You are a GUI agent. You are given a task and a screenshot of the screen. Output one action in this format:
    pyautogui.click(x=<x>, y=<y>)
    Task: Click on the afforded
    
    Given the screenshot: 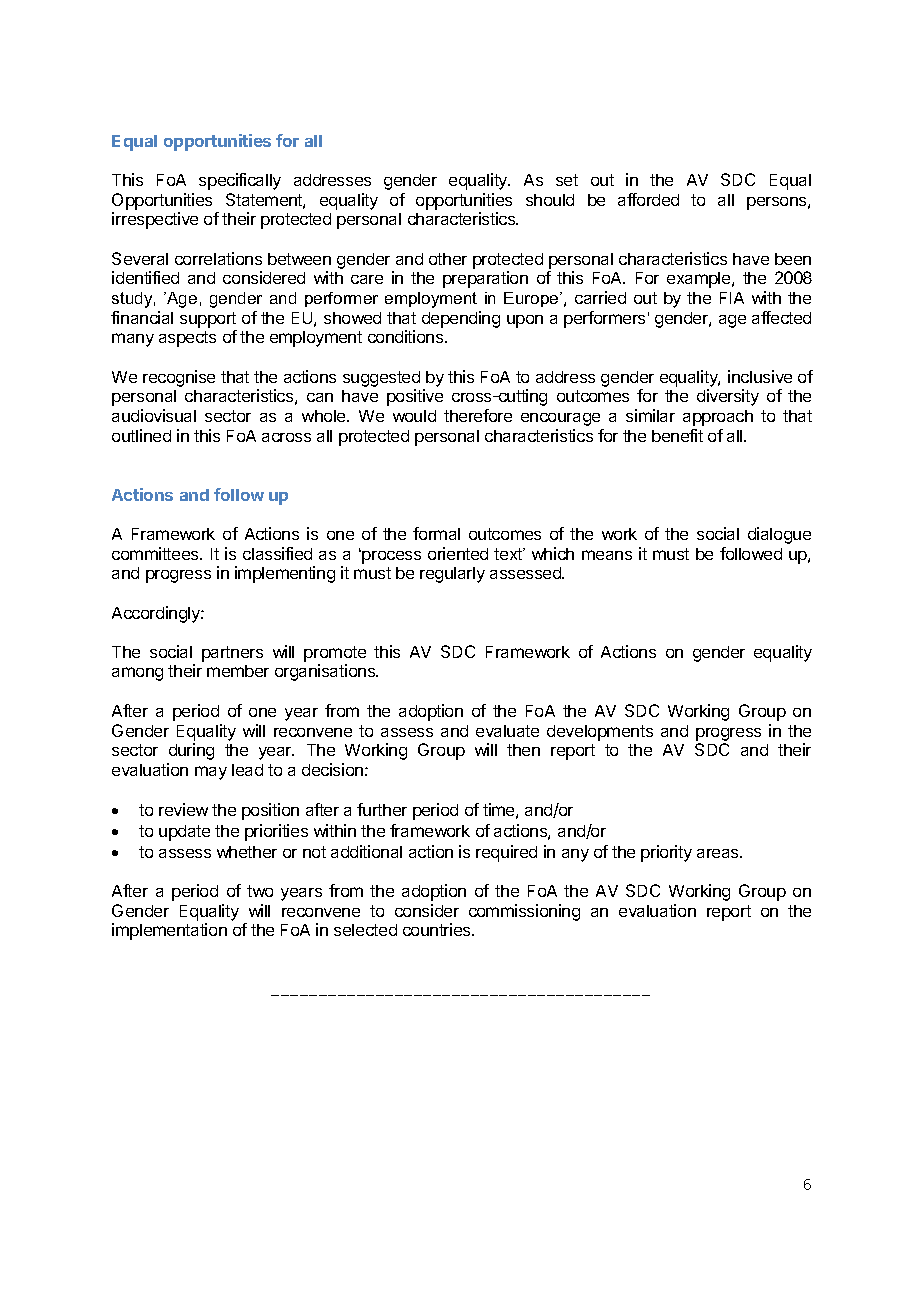 What is the action you would take?
    pyautogui.click(x=648, y=199)
